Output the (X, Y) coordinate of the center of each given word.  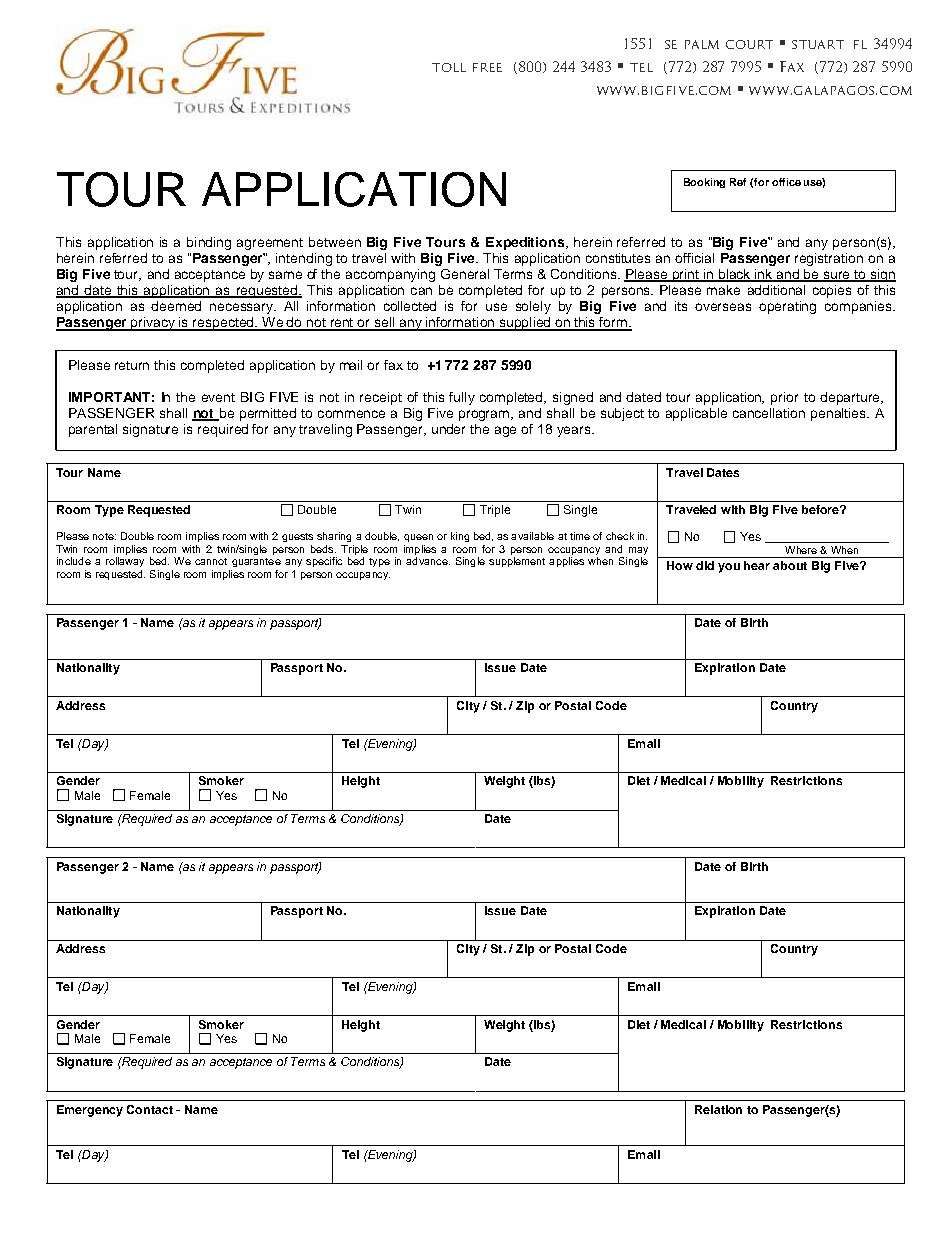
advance (428, 561)
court (749, 44)
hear (757, 565)
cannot (211, 561)
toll (449, 67)
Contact (150, 1109)
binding (209, 243)
